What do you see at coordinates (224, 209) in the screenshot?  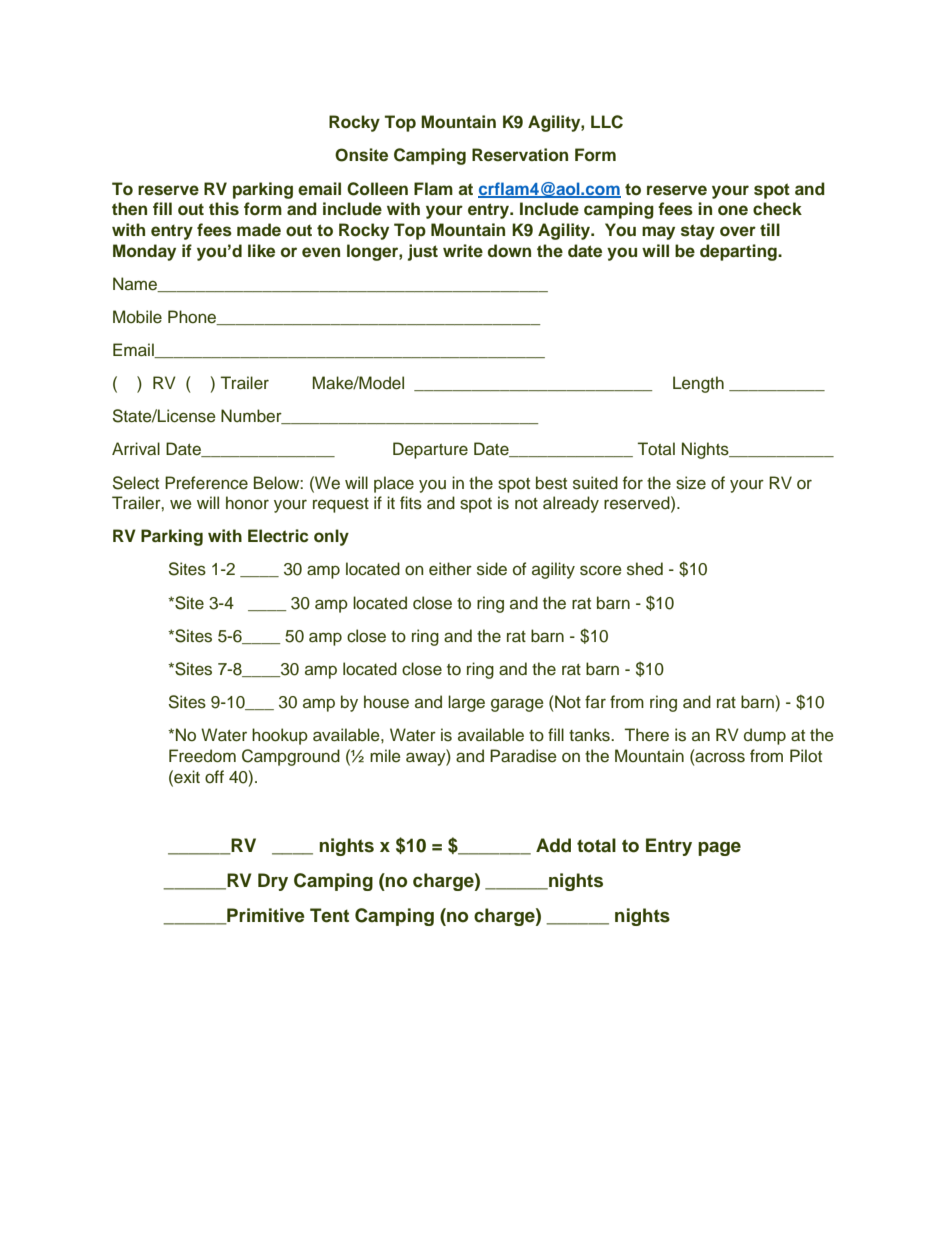 I see `this` at bounding box center [224, 209].
